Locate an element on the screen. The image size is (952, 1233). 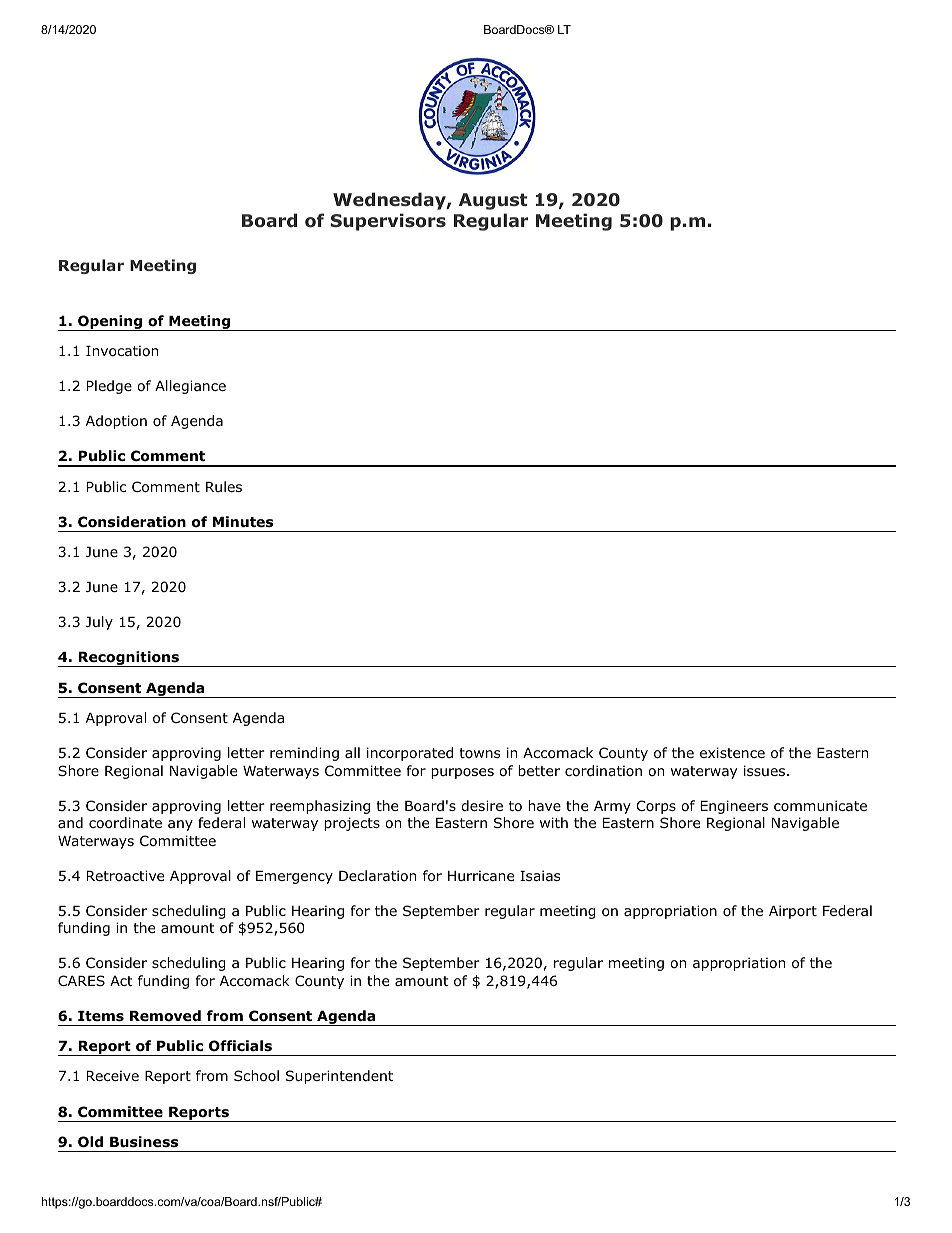
Opening is located at coordinates (110, 323).
